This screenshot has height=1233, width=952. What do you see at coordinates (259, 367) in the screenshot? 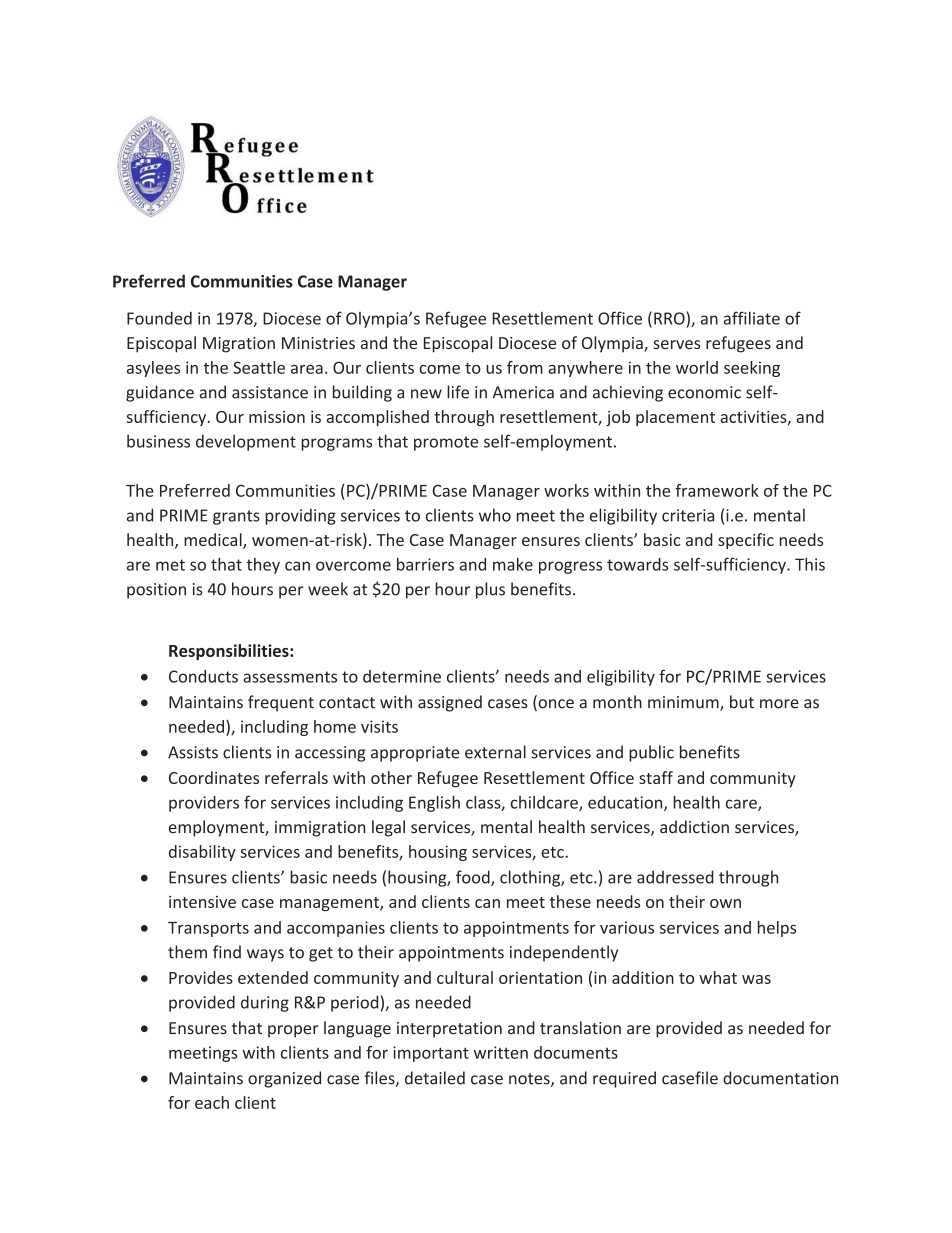
I see `Seattle` at bounding box center [259, 367].
